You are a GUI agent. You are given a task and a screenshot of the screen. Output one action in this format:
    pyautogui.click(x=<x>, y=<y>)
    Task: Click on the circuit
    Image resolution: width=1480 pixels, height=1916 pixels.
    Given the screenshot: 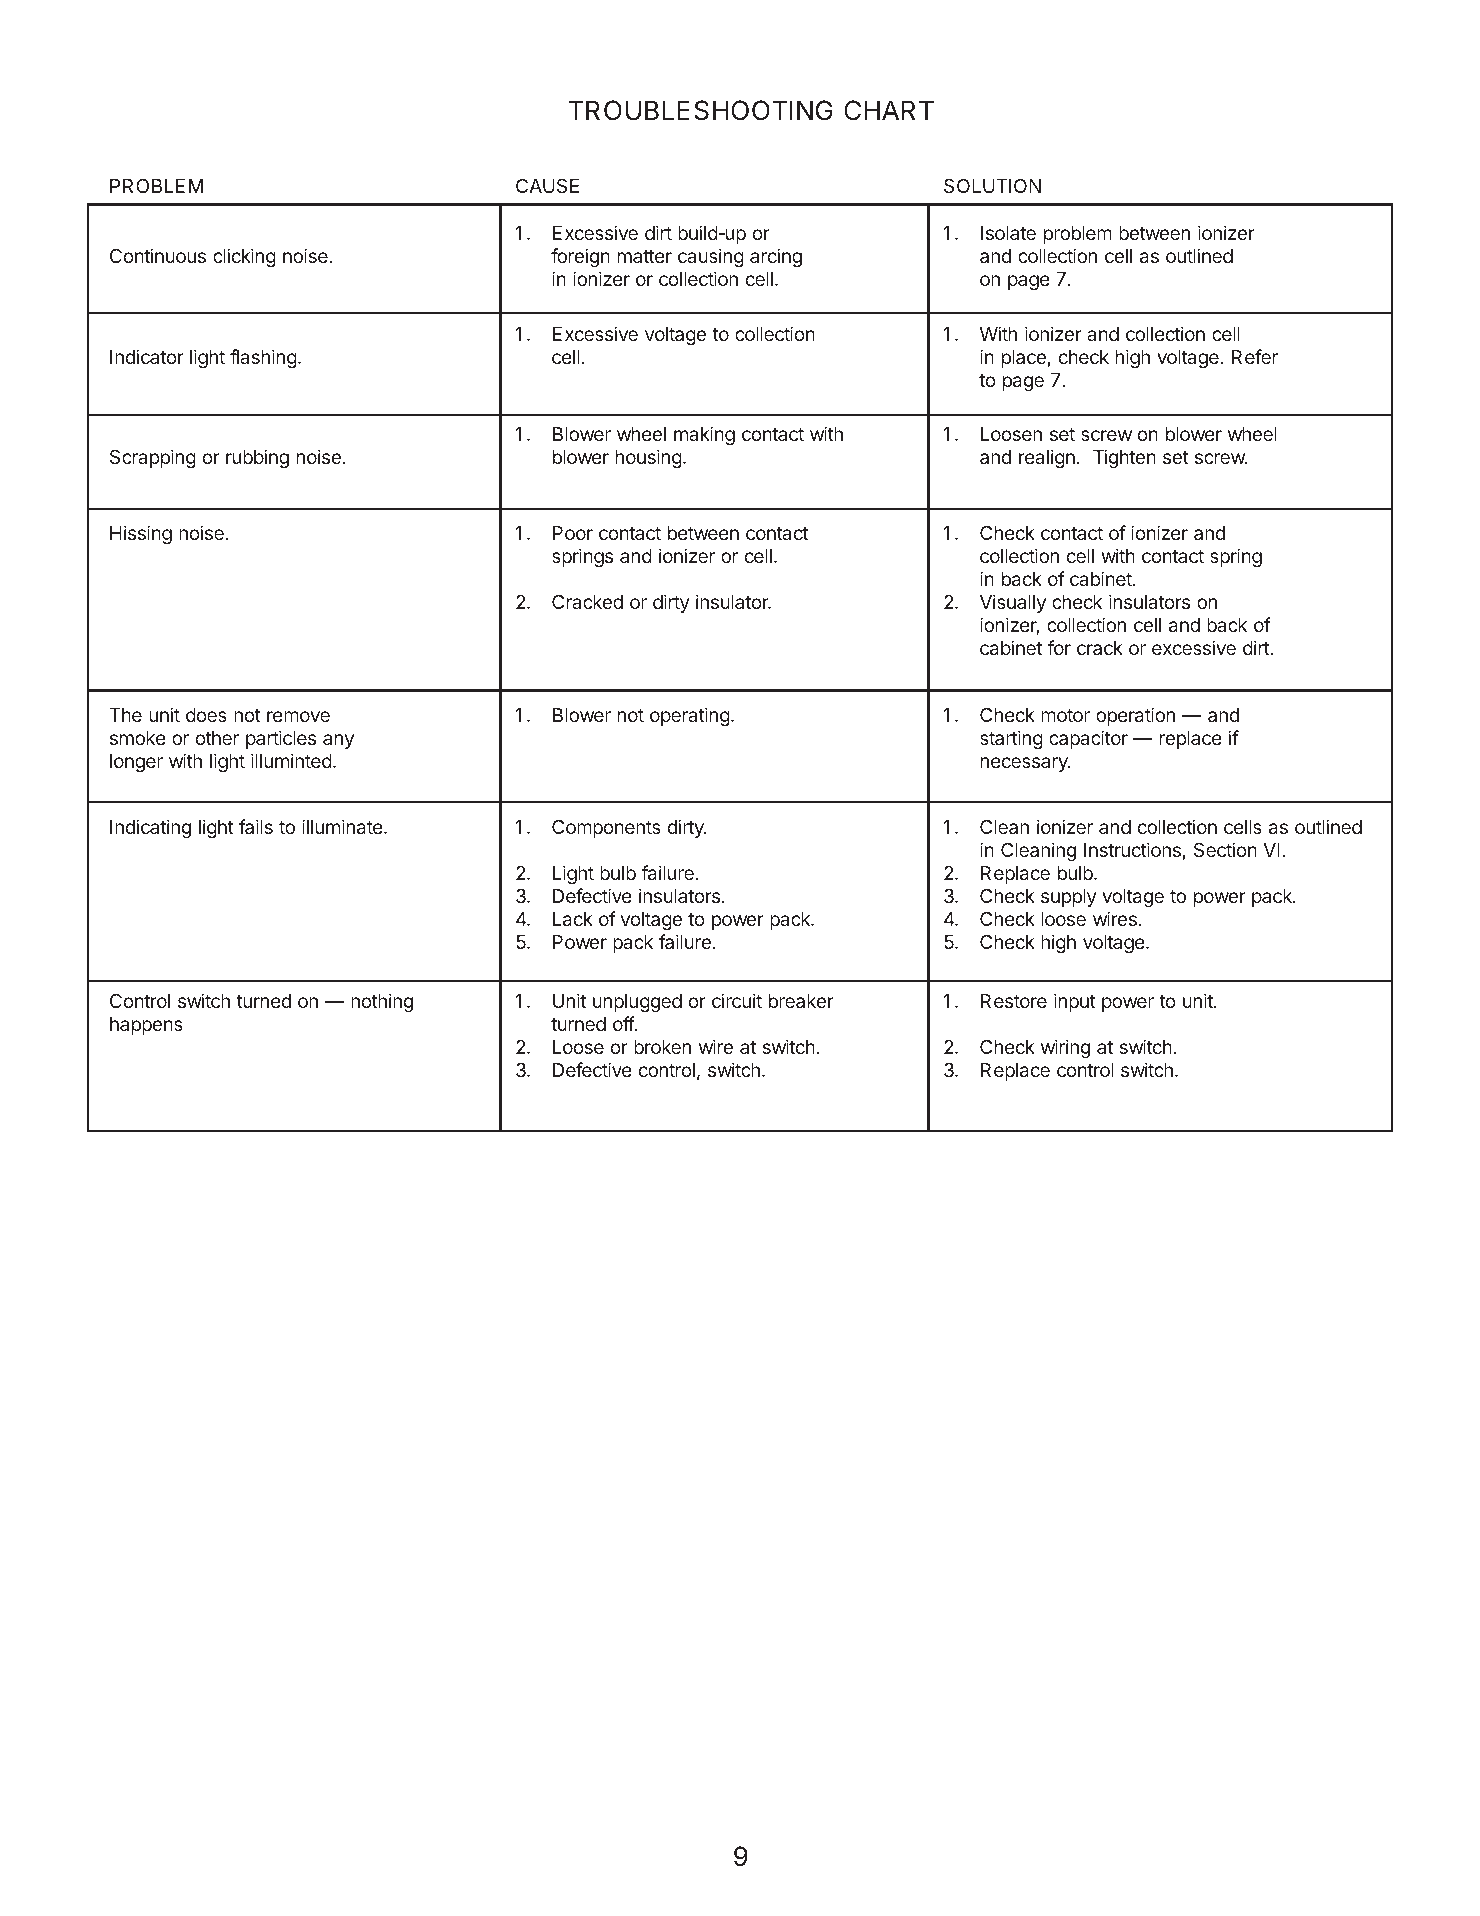 What is the action you would take?
    pyautogui.click(x=737, y=1000)
